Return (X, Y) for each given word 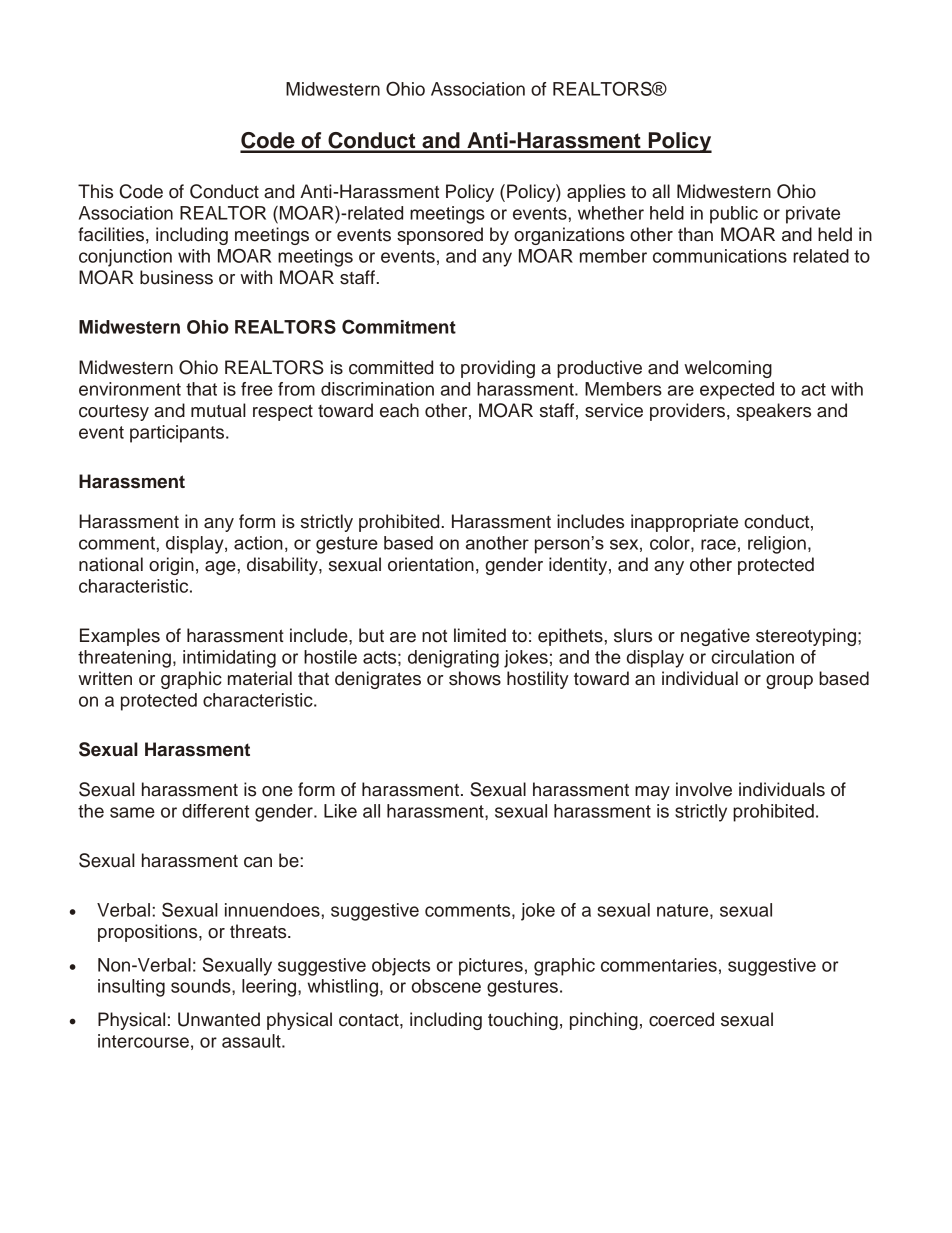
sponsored (440, 236)
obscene (446, 986)
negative (715, 637)
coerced (681, 1019)
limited (480, 635)
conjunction (125, 258)
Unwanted (219, 1019)
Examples (120, 637)
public (734, 215)
